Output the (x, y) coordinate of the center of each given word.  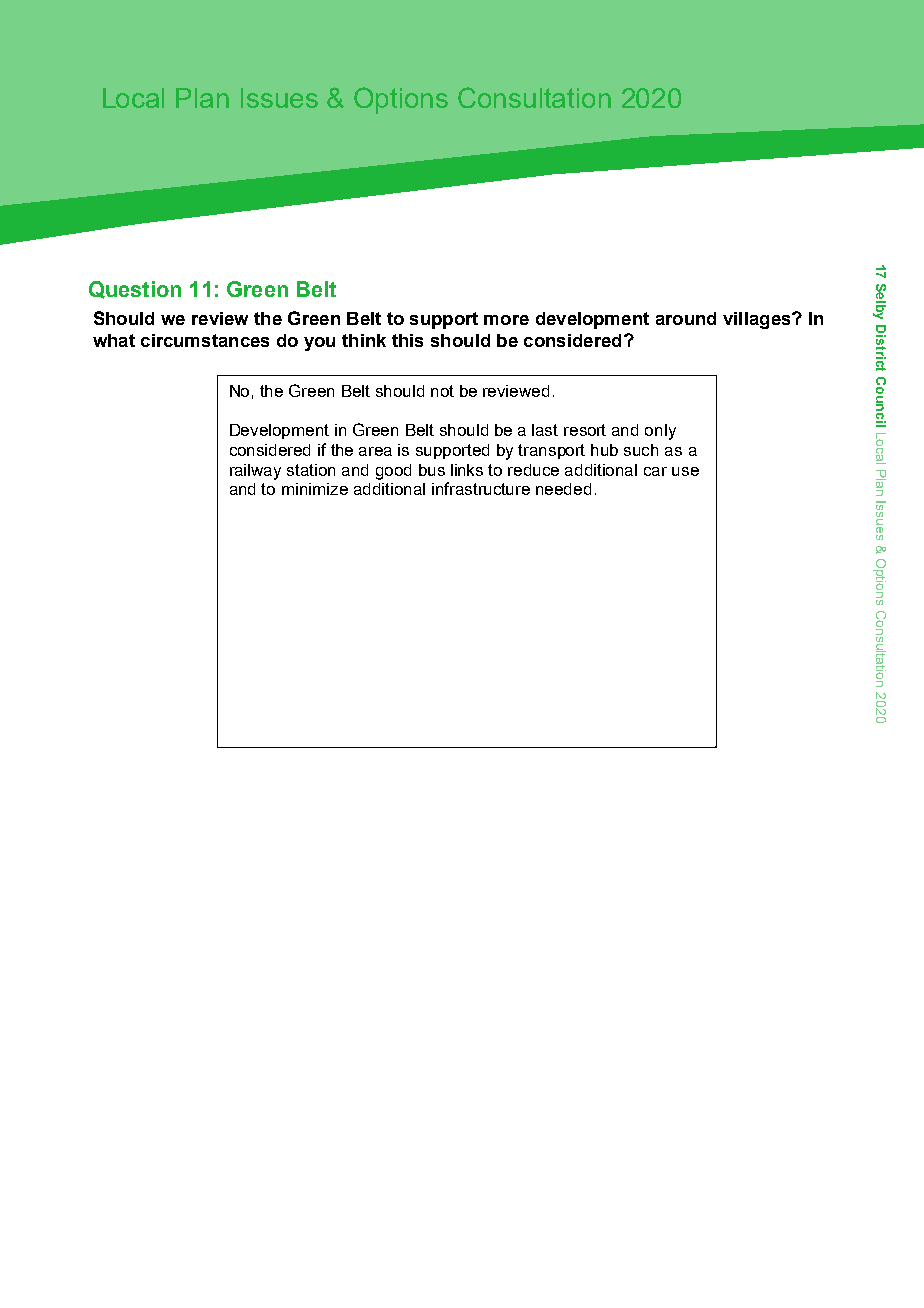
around (686, 318)
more (506, 320)
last (545, 430)
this (407, 340)
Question (135, 290)
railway (255, 472)
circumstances (205, 340)
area (375, 451)
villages (758, 320)
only (660, 432)
